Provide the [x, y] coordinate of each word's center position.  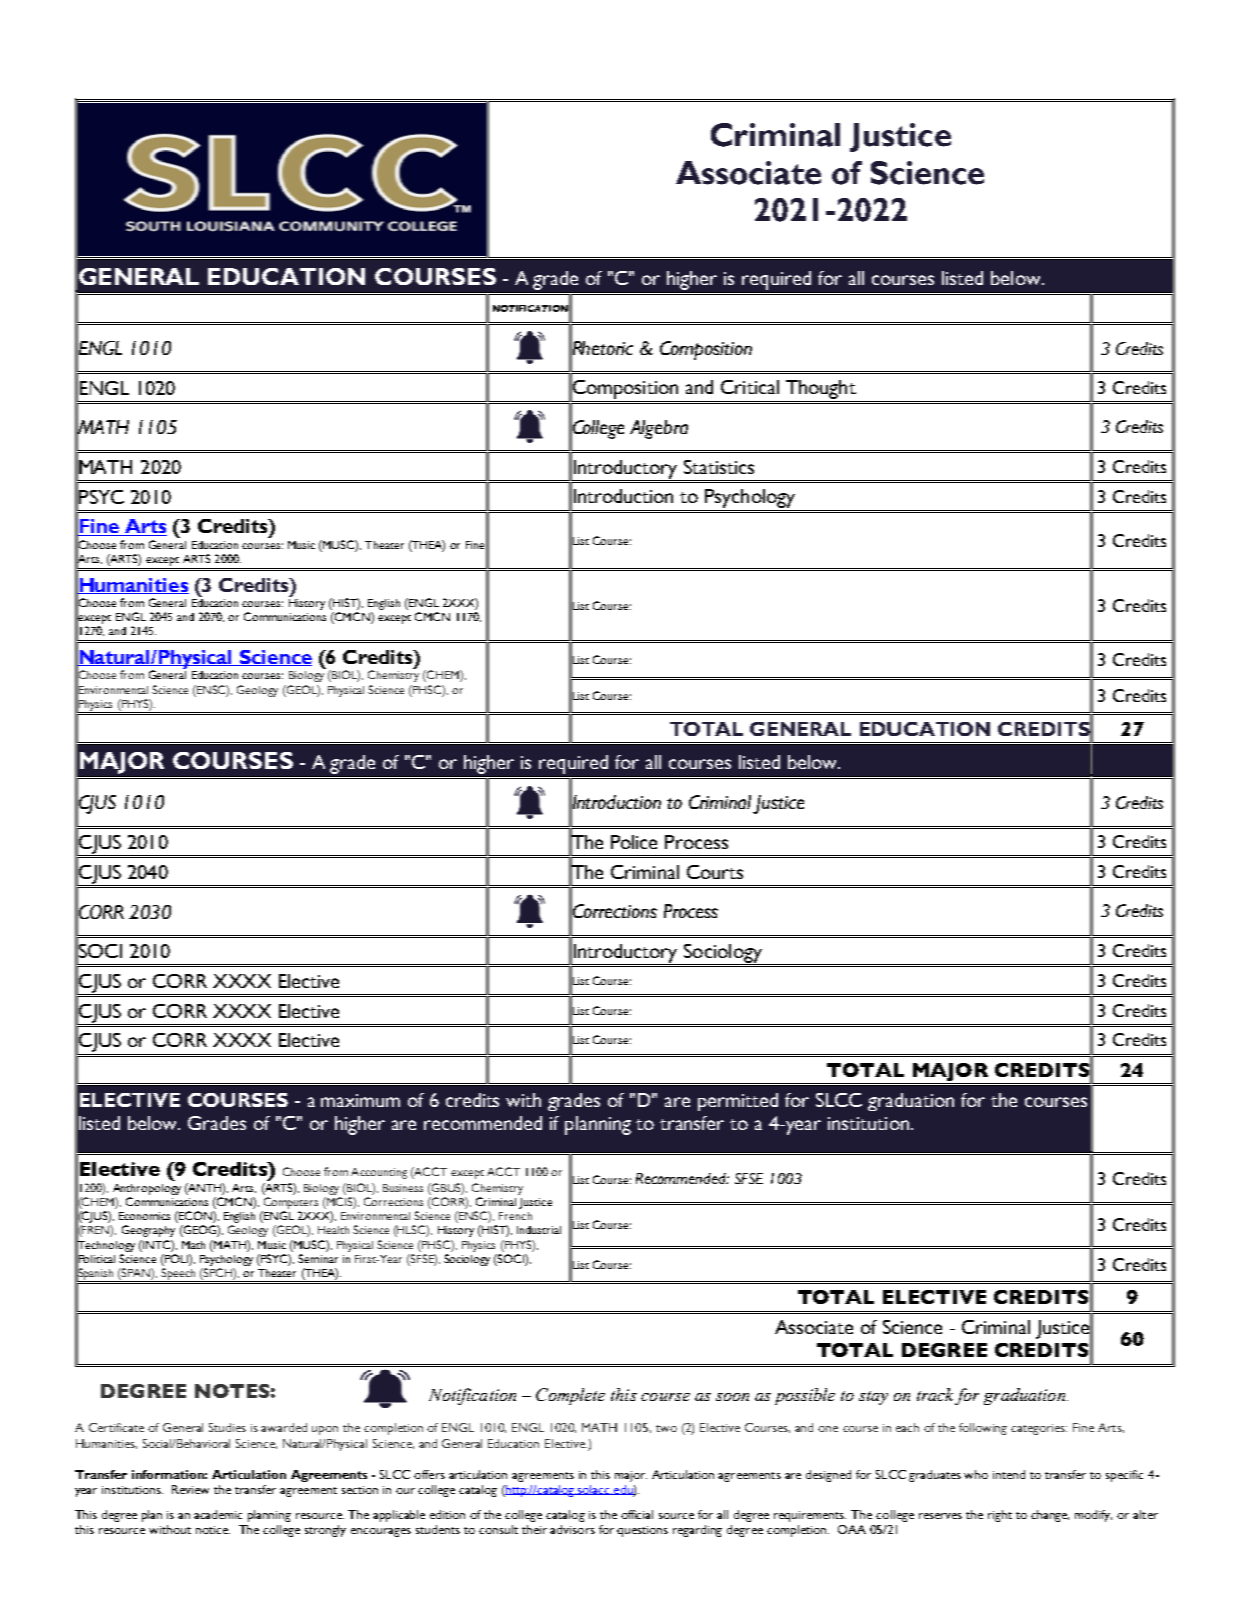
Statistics [719, 467]
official [637, 1514]
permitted [738, 1102]
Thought [821, 389]
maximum [360, 1100]
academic [218, 1514]
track [935, 1394]
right [1000, 1516]
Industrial [539, 1230]
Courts [715, 872]
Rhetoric [602, 348]
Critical [750, 387]
